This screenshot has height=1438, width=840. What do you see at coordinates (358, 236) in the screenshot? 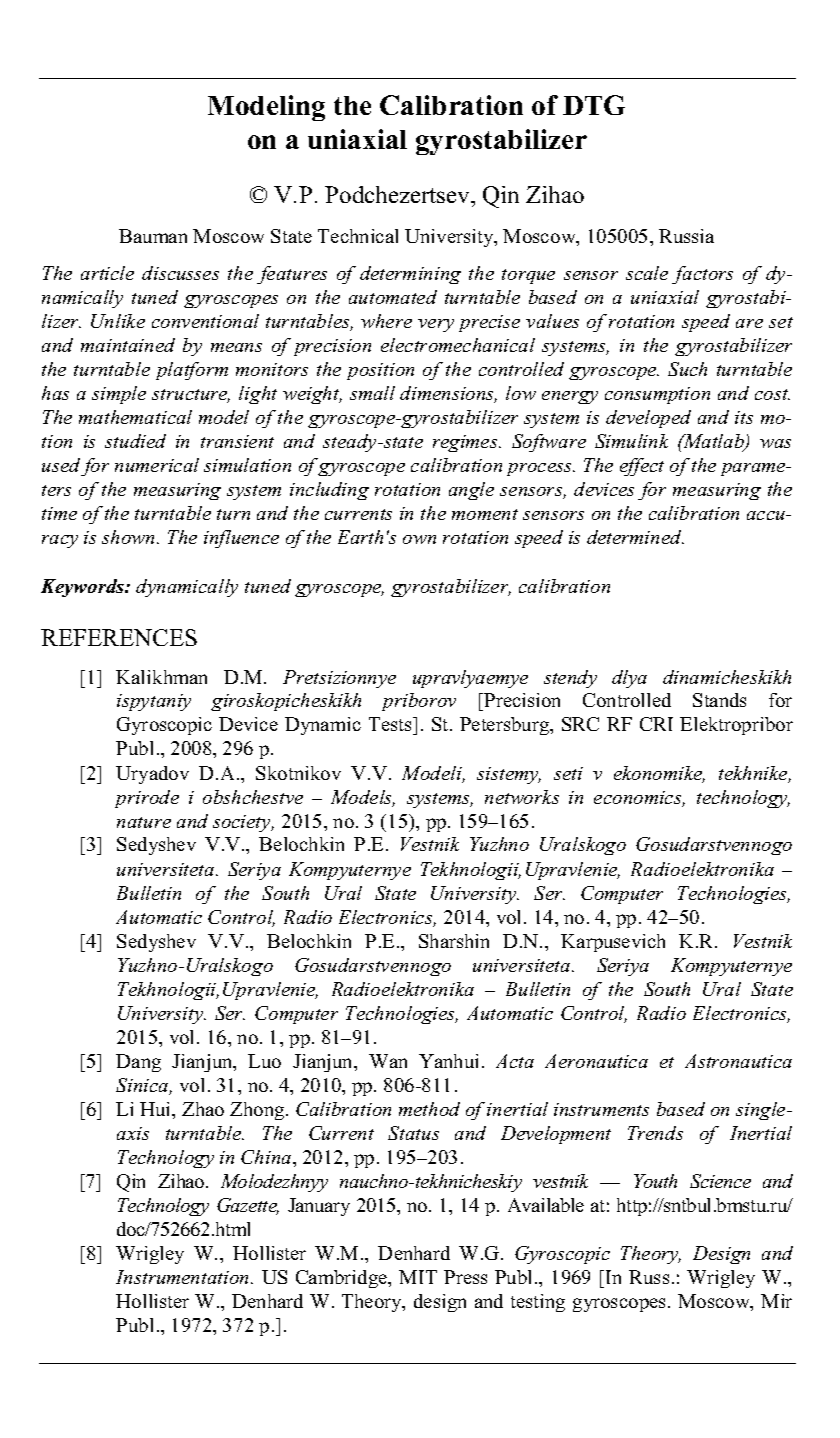
I see `Technical` at bounding box center [358, 236].
